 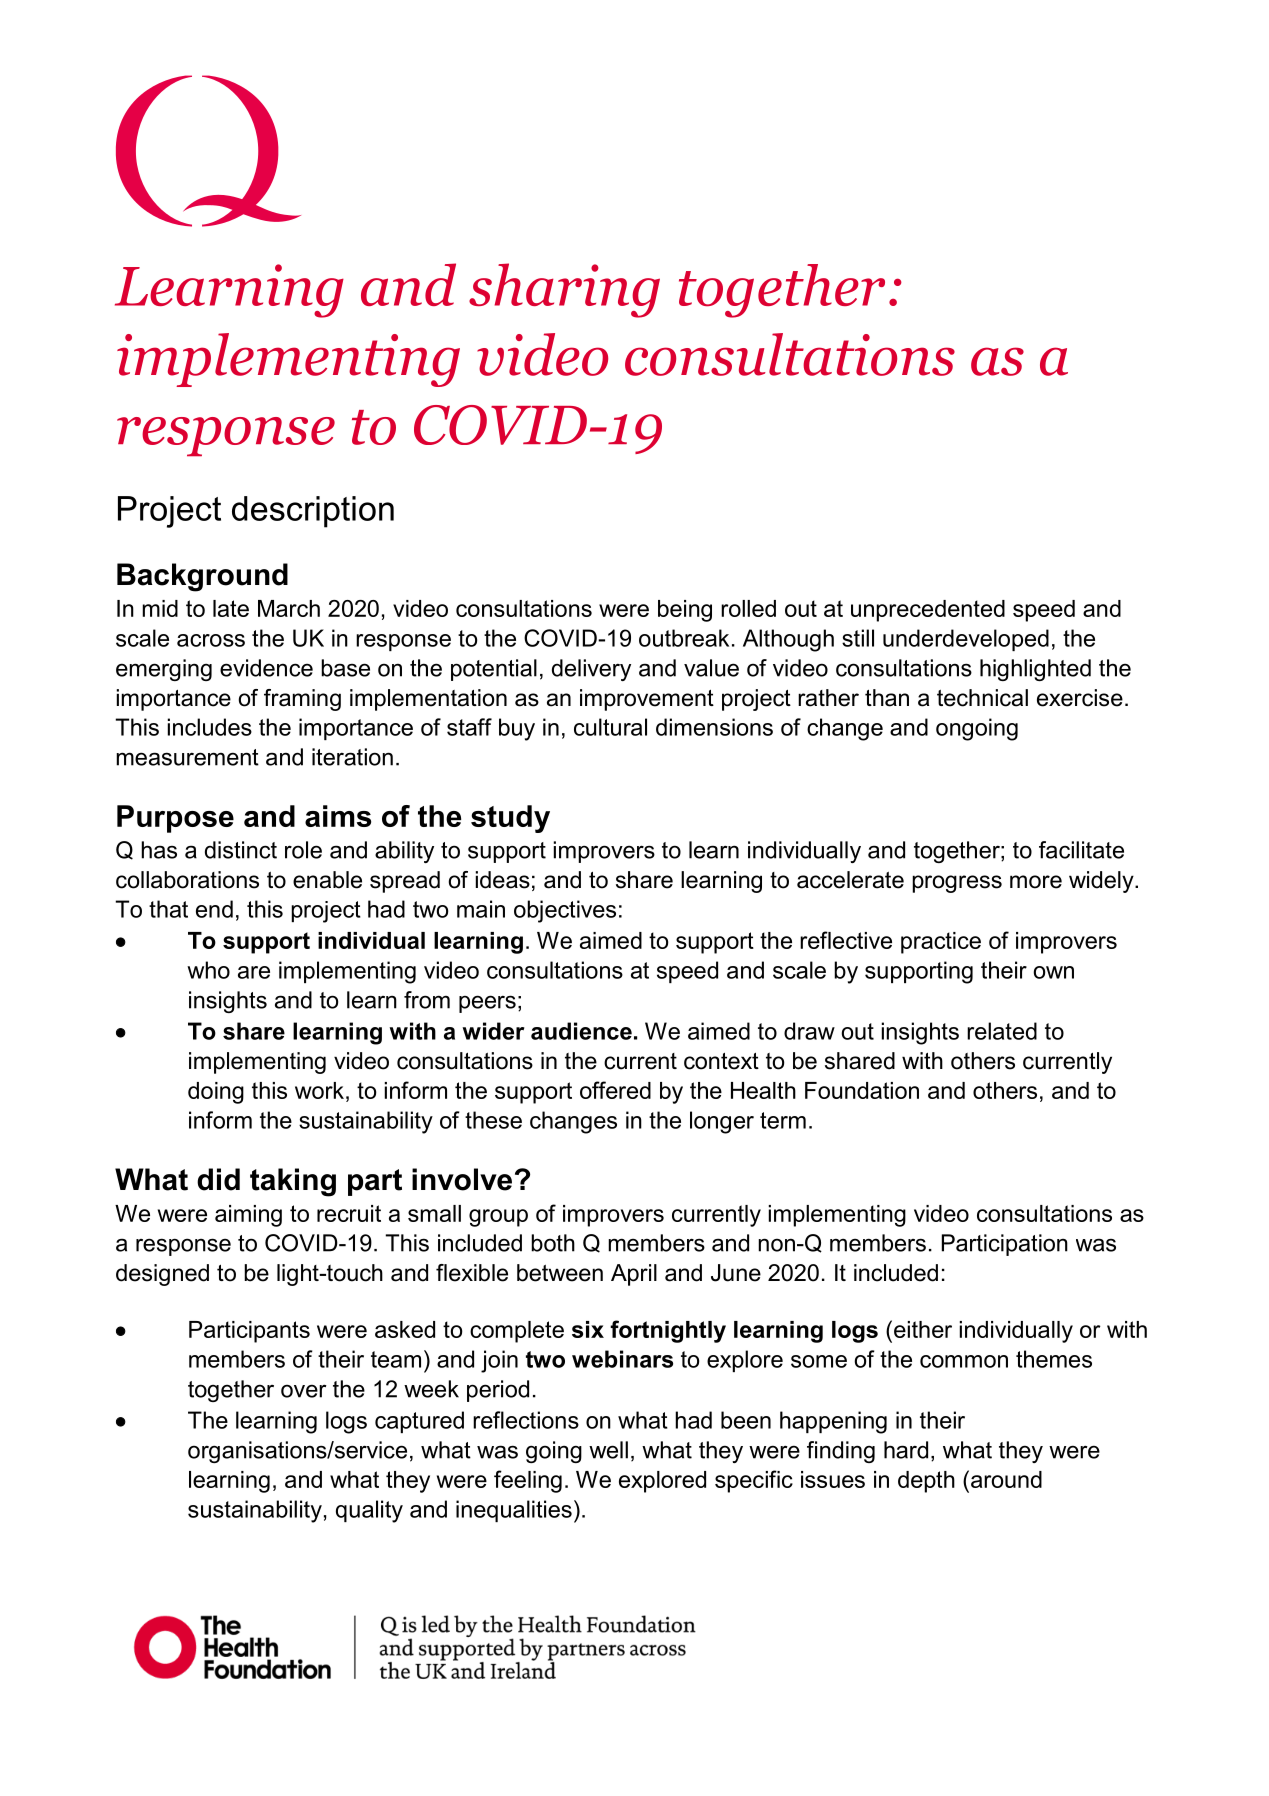 I want to click on unprecedented, so click(x=928, y=611).
